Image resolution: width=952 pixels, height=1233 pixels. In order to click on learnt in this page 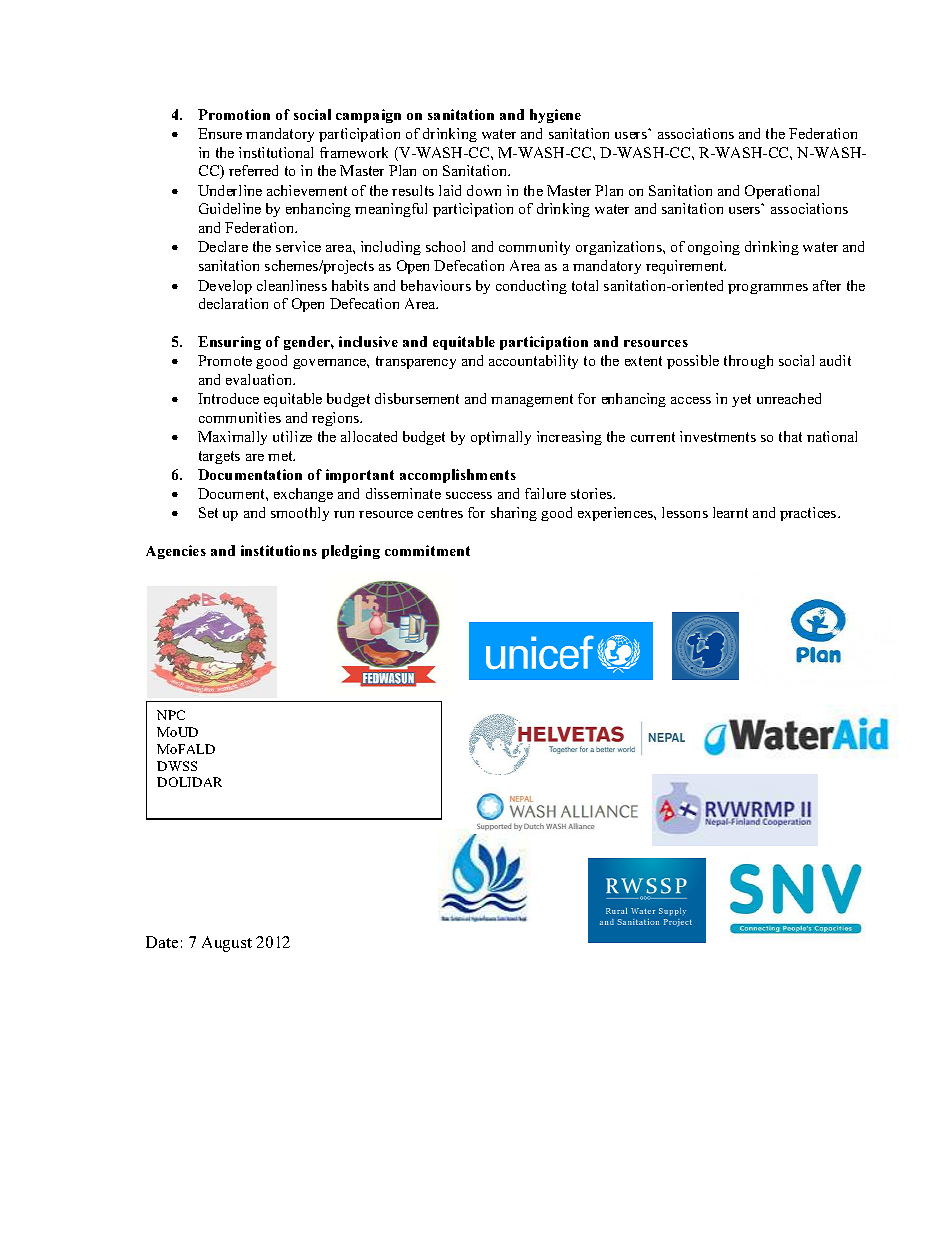, I will do `click(730, 512)`.
